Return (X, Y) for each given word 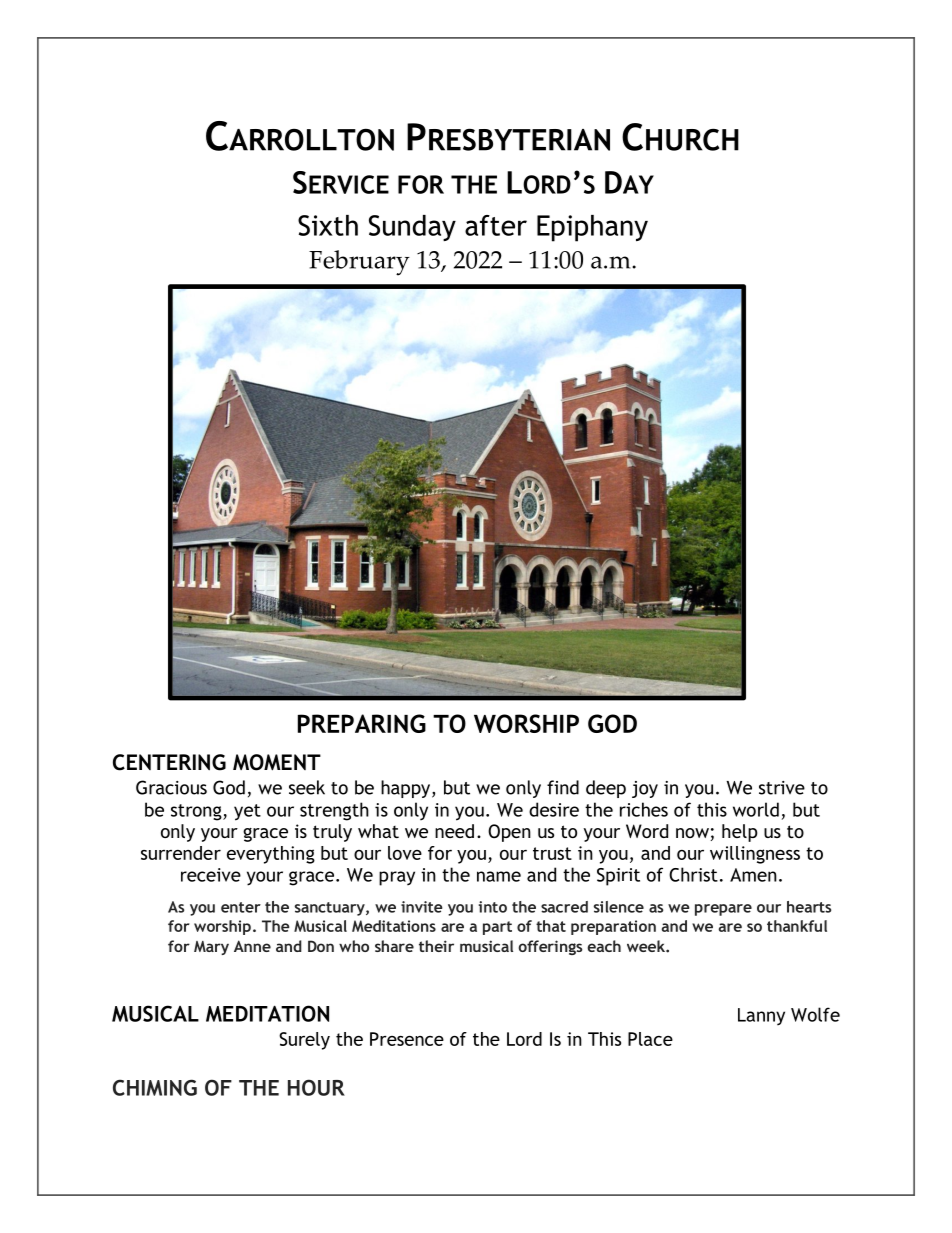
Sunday (412, 228)
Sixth (328, 225)
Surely (304, 1041)
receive (211, 875)
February (359, 263)
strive (782, 788)
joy (645, 789)
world (756, 809)
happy (407, 789)
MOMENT (277, 762)
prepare (723, 910)
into (493, 907)
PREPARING (362, 723)
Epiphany (592, 228)
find (563, 787)
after (496, 225)
